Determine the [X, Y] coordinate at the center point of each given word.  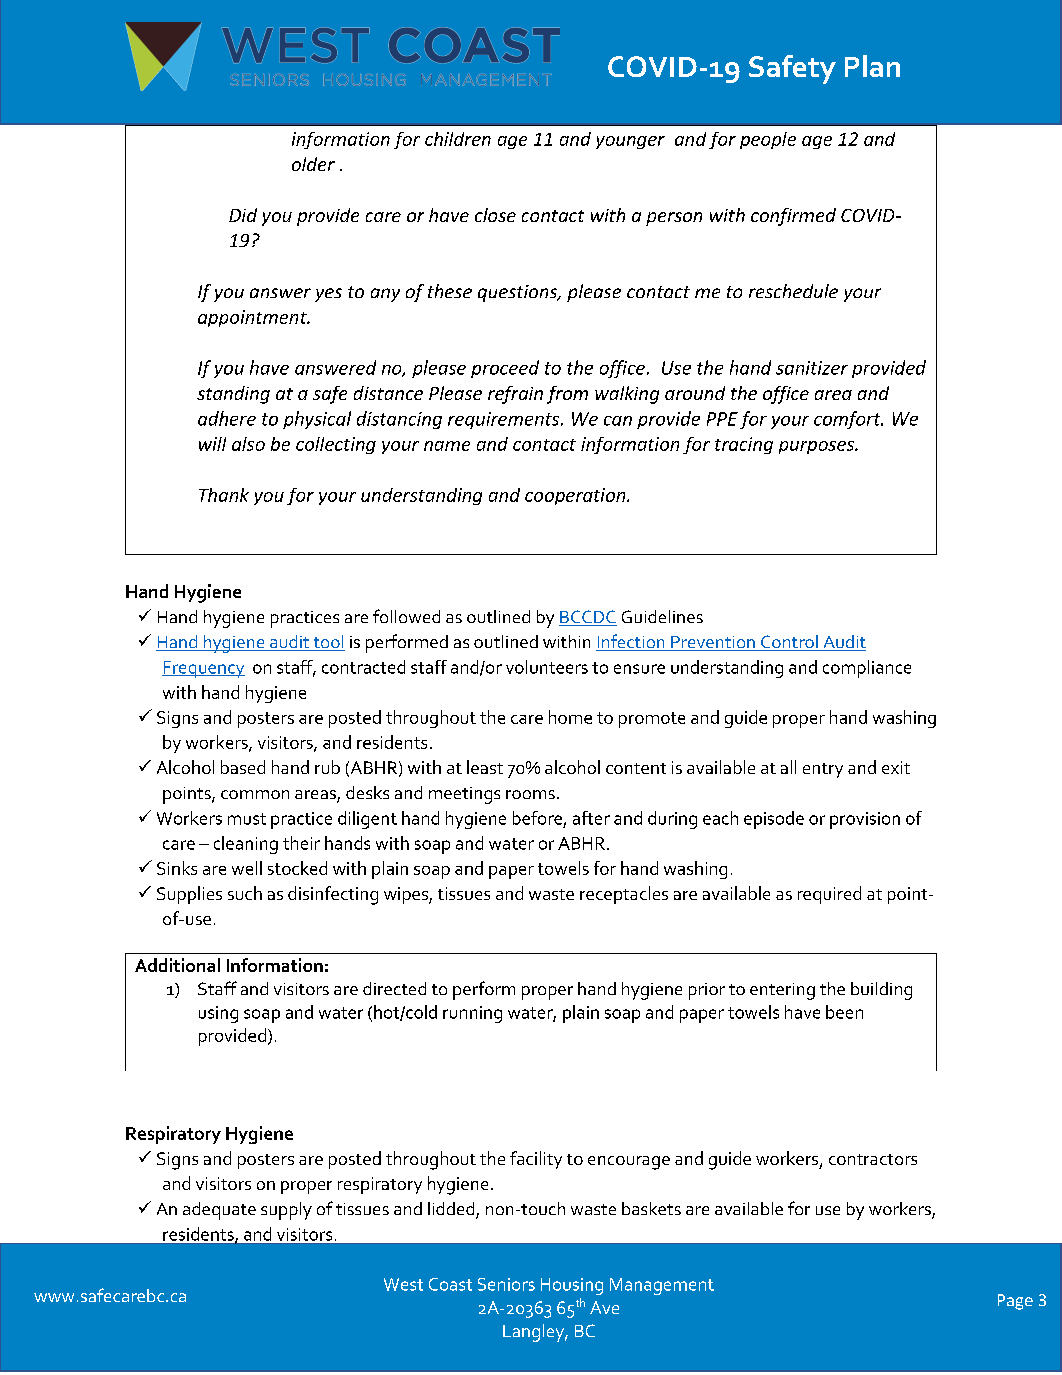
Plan [872, 66]
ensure [639, 669]
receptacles [624, 895]
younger [630, 142]
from [567, 395]
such [245, 893]
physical [317, 420]
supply [286, 1211]
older [313, 164]
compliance [867, 669]
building [881, 991]
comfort [848, 420]
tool [328, 643]
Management [662, 1286]
